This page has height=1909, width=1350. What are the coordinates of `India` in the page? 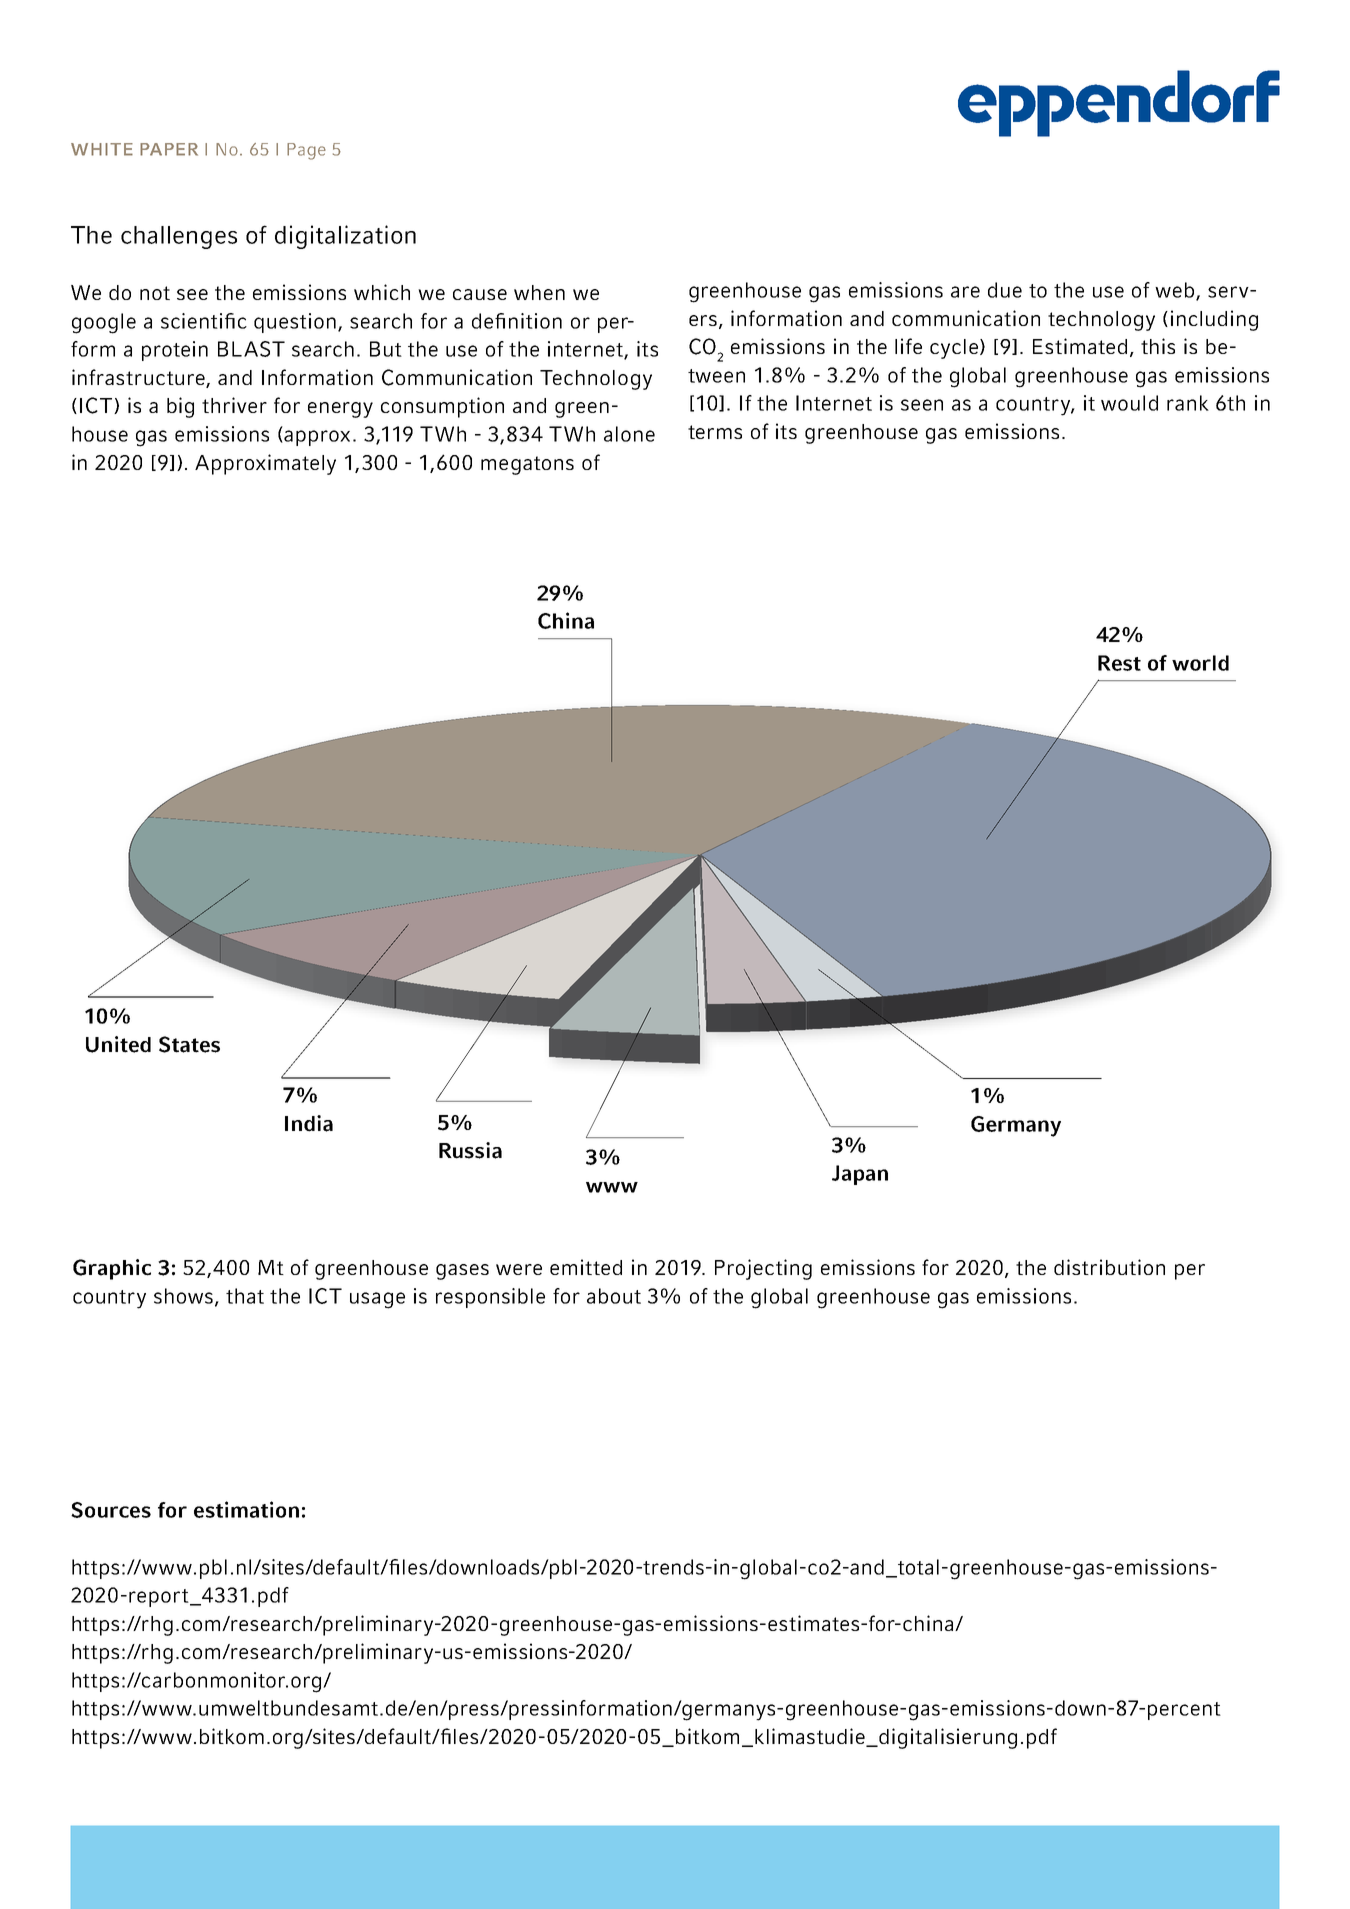 It's located at (309, 1123).
